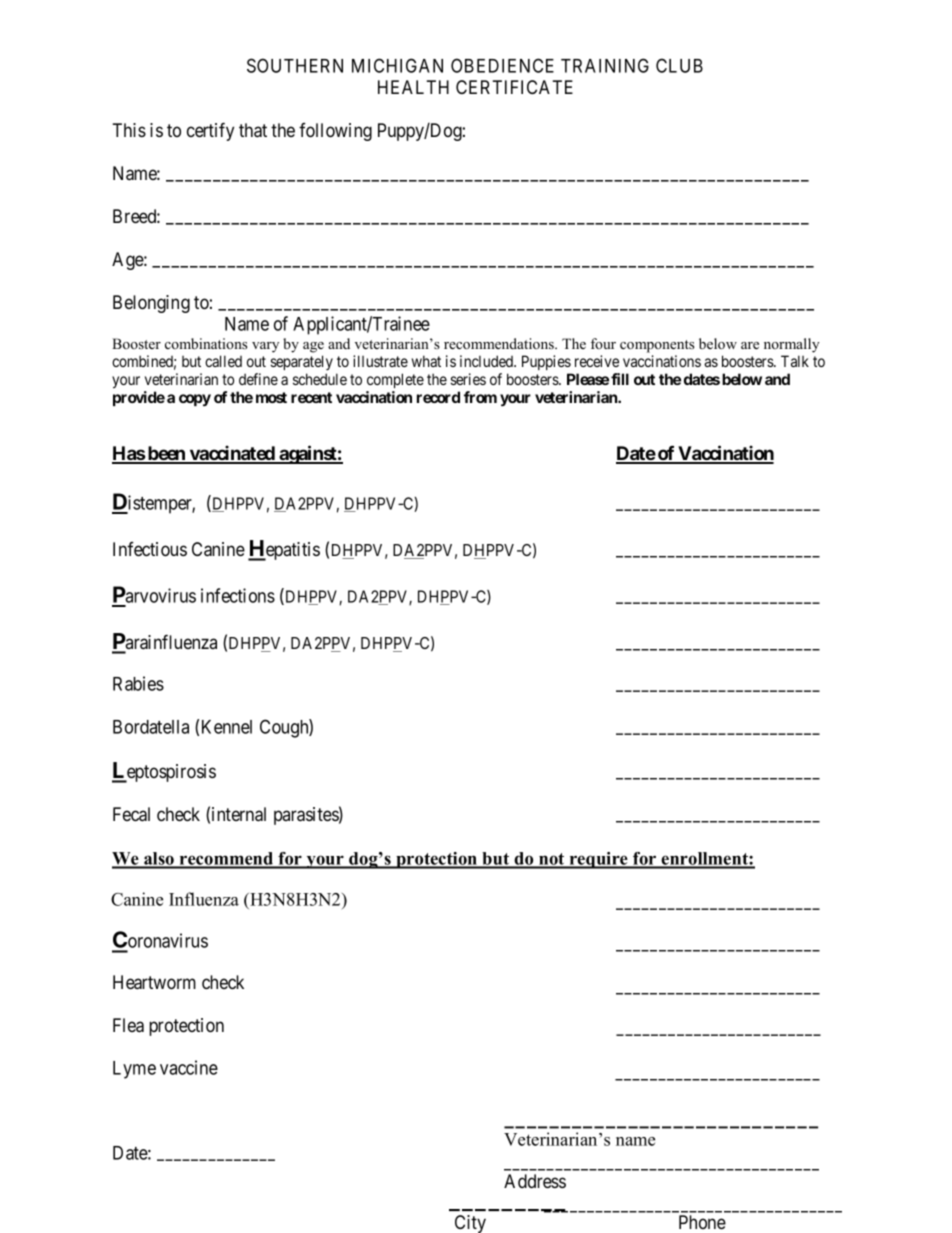 The width and height of the page is (952, 1233). Describe the element at coordinates (679, 65) in the page. I see `CLUB` at that location.
